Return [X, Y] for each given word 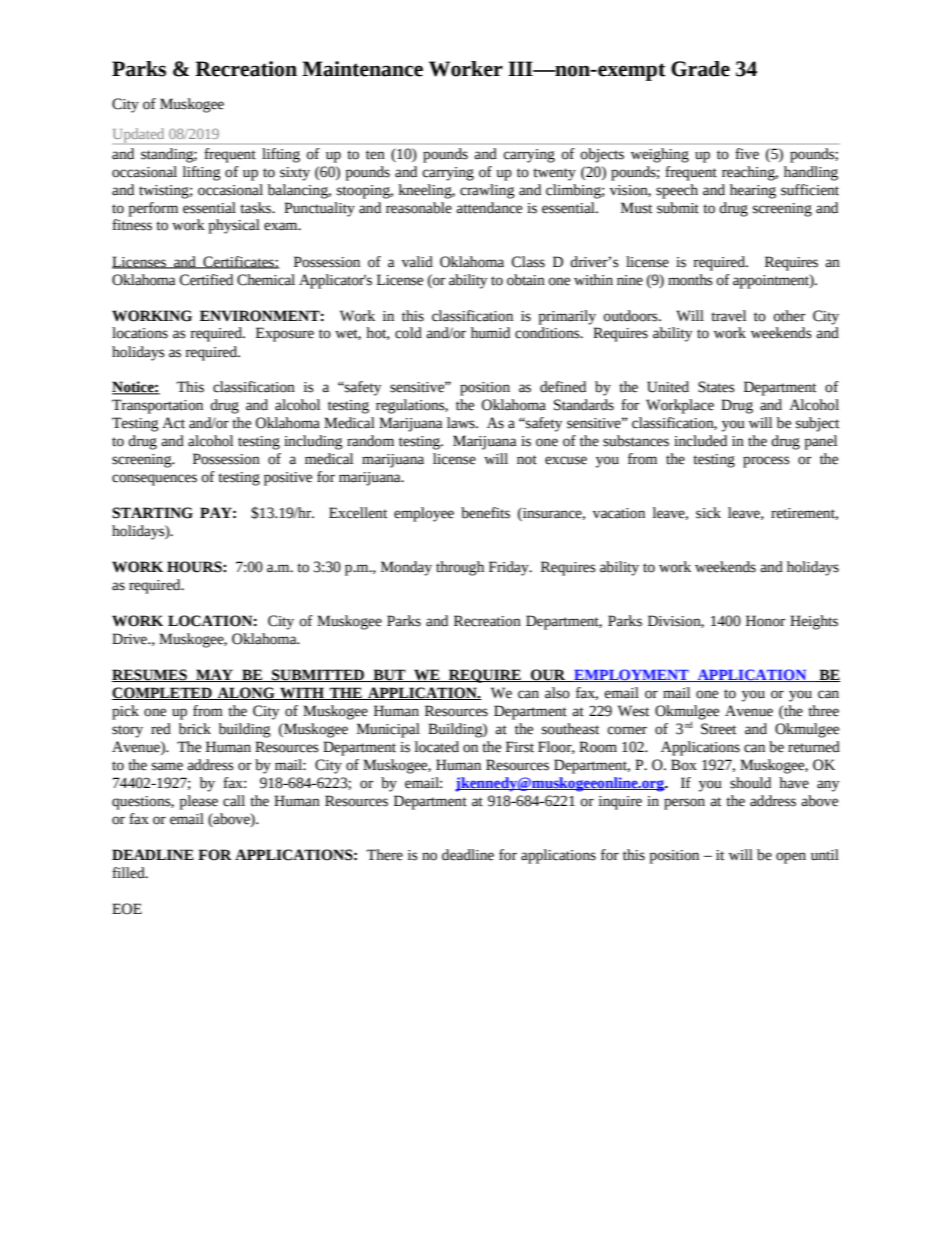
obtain [526, 280]
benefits [485, 513]
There [385, 855]
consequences [154, 480]
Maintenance [362, 69]
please [198, 802]
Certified [206, 280]
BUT [389, 675]
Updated [138, 135]
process [766, 462]
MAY [214, 675]
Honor [765, 621]
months [690, 280]
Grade [700, 69]
